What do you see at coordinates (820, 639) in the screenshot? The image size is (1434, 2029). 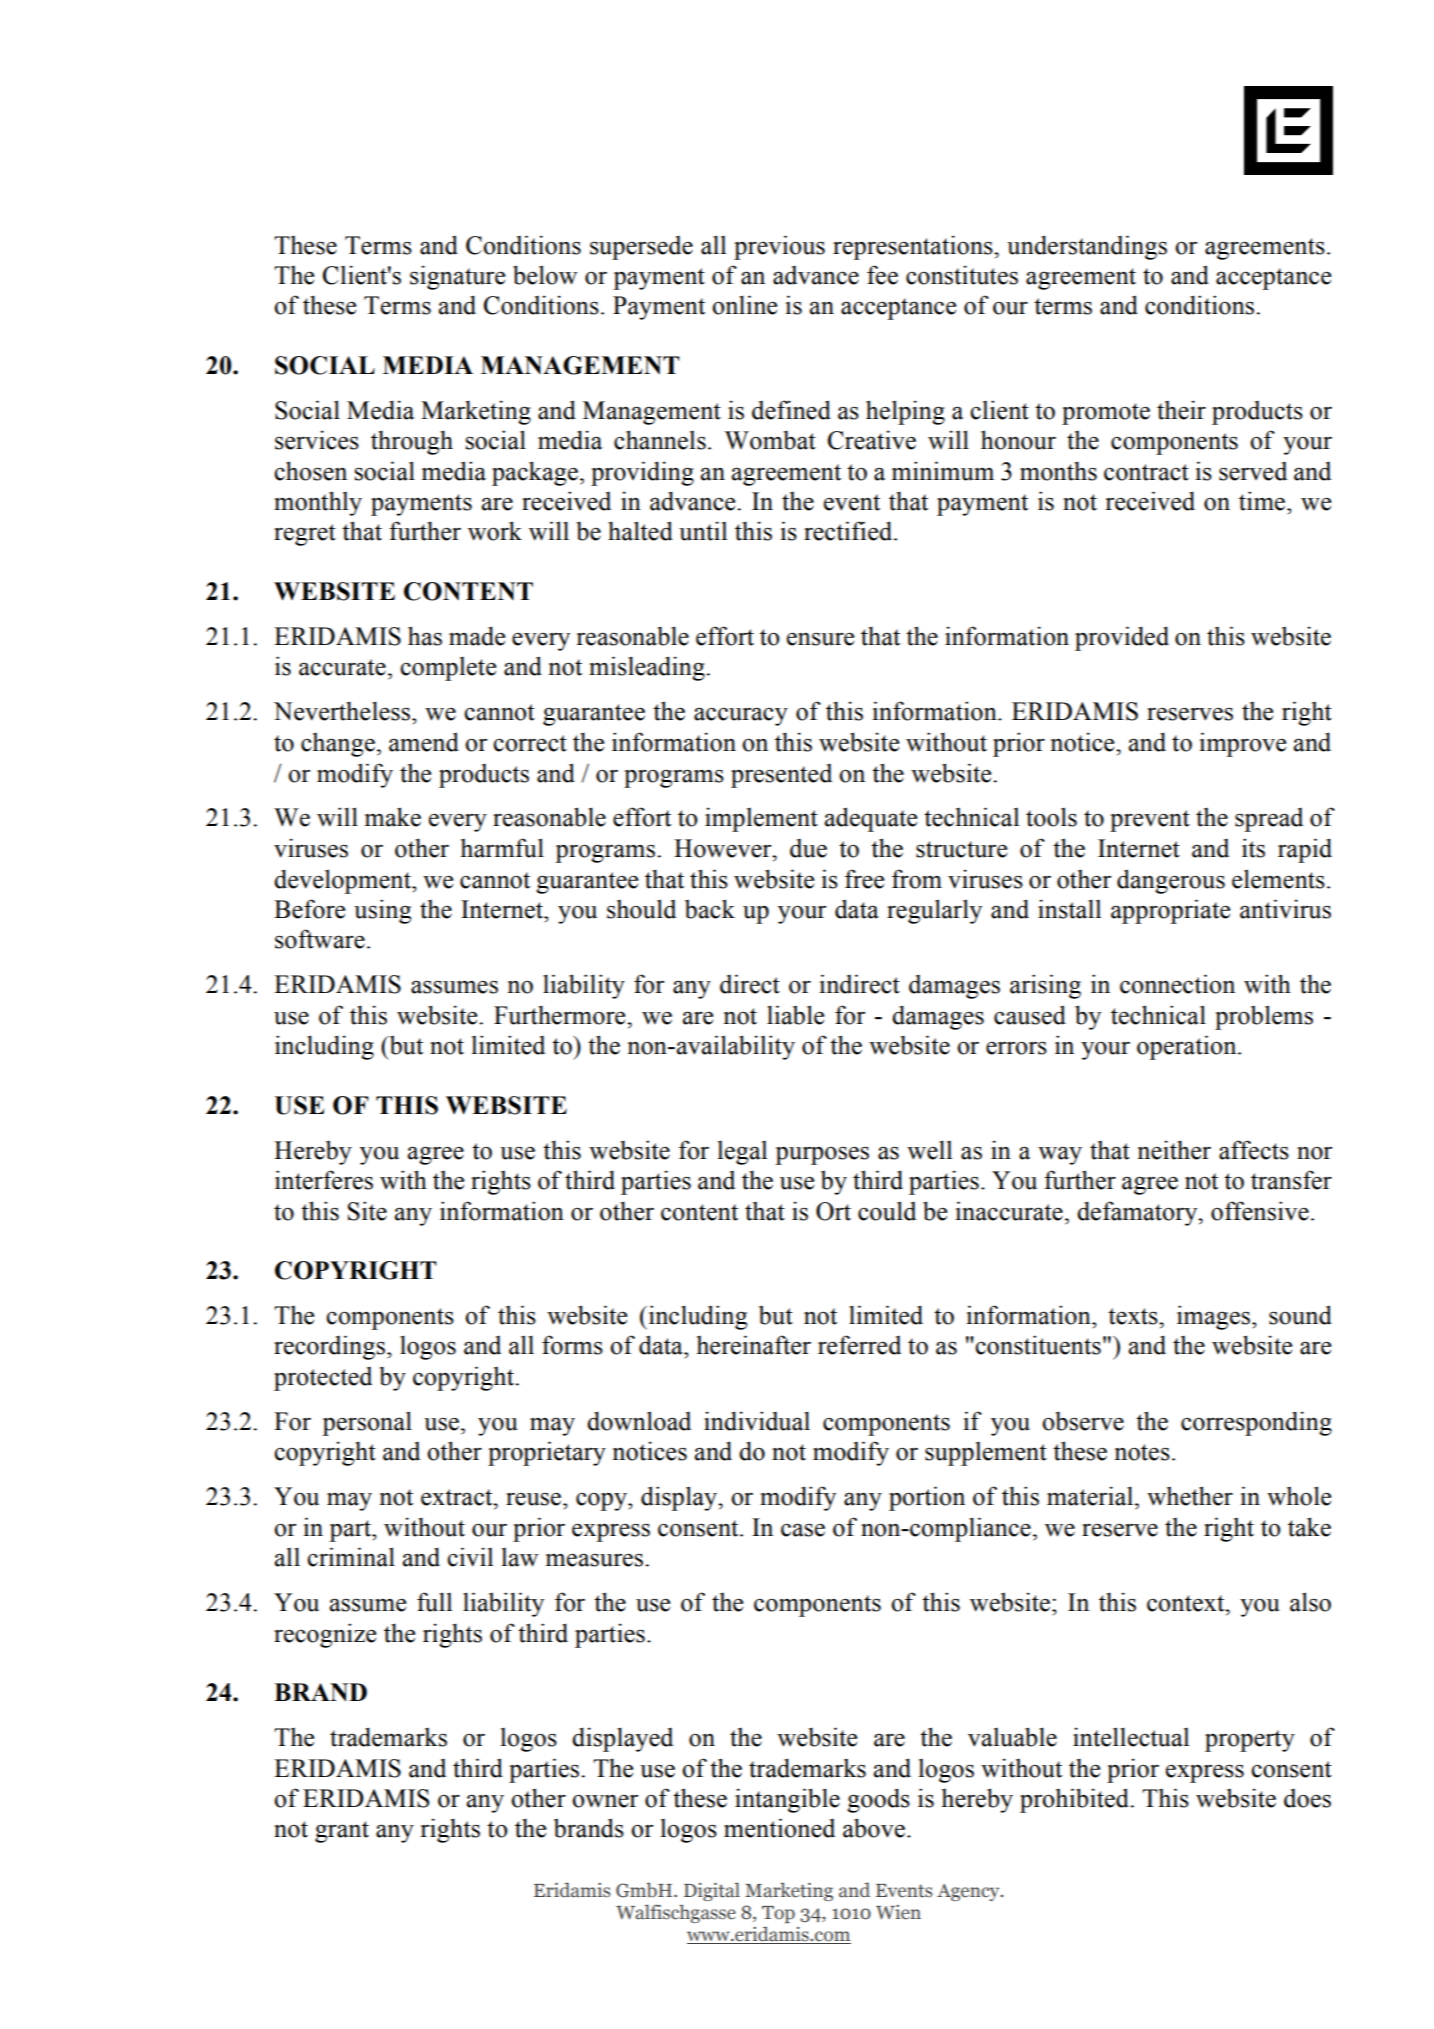 I see `ensure` at bounding box center [820, 639].
